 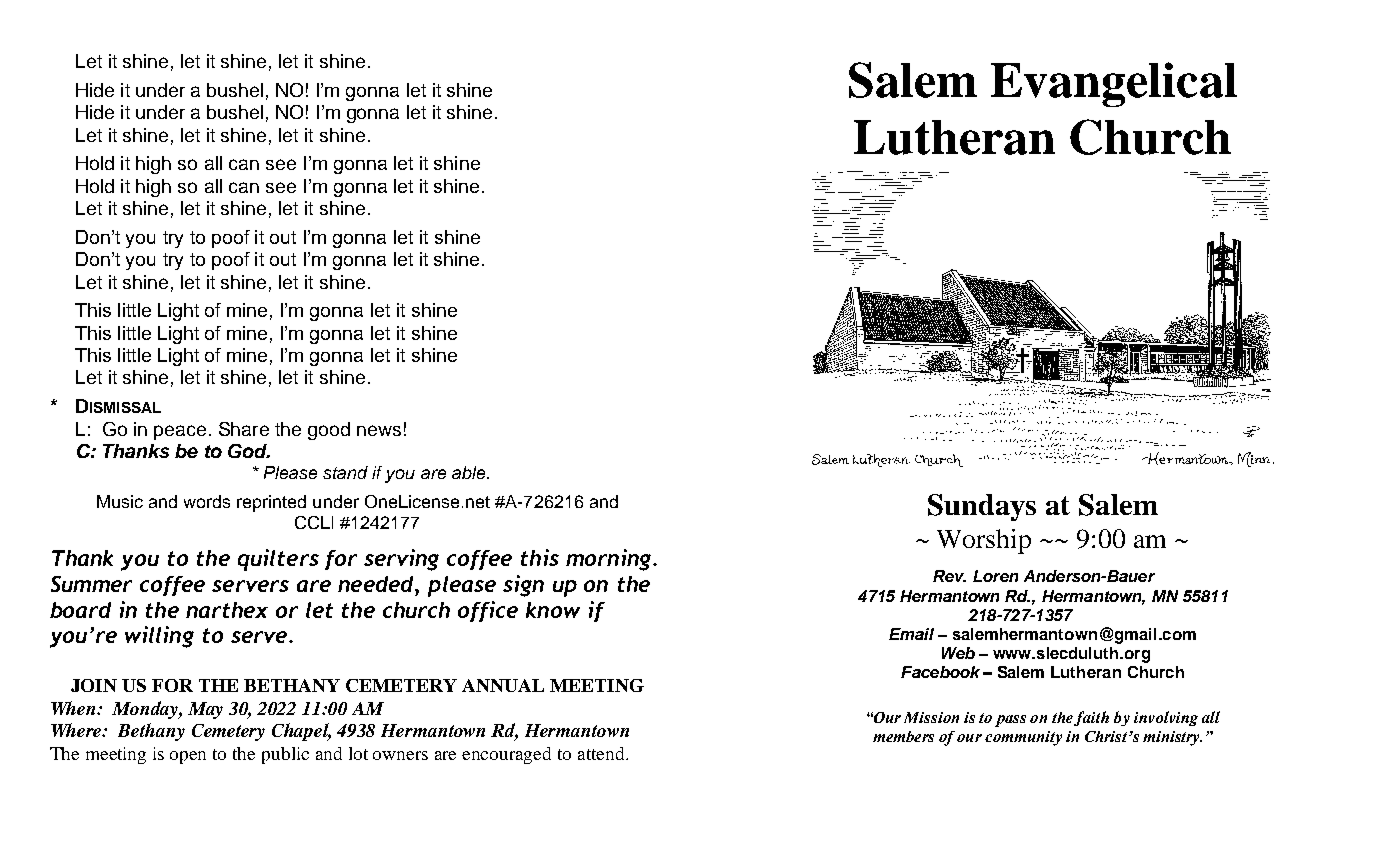 I want to click on morning, so click(x=610, y=560).
